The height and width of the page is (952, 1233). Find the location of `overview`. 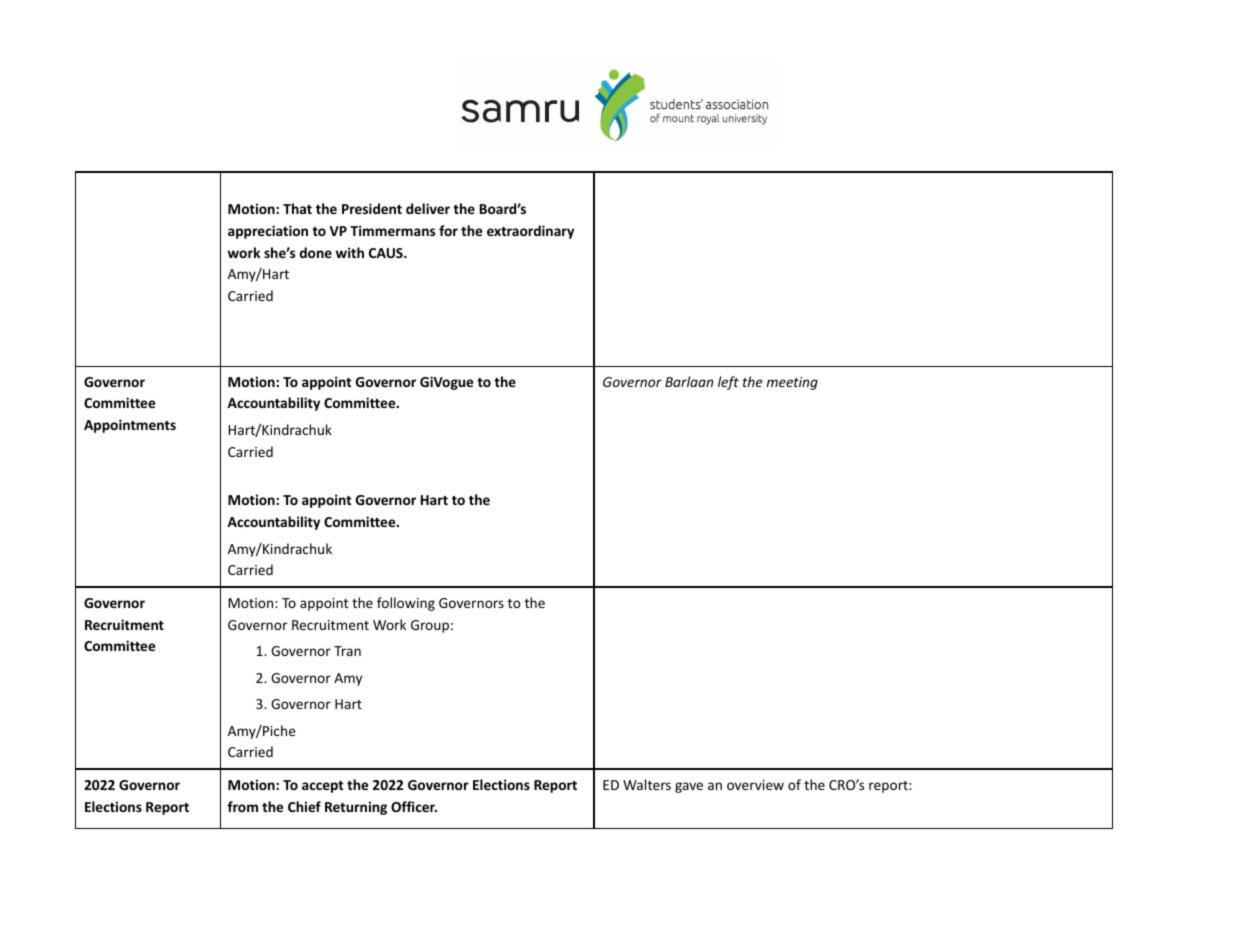

overview is located at coordinates (755, 785).
